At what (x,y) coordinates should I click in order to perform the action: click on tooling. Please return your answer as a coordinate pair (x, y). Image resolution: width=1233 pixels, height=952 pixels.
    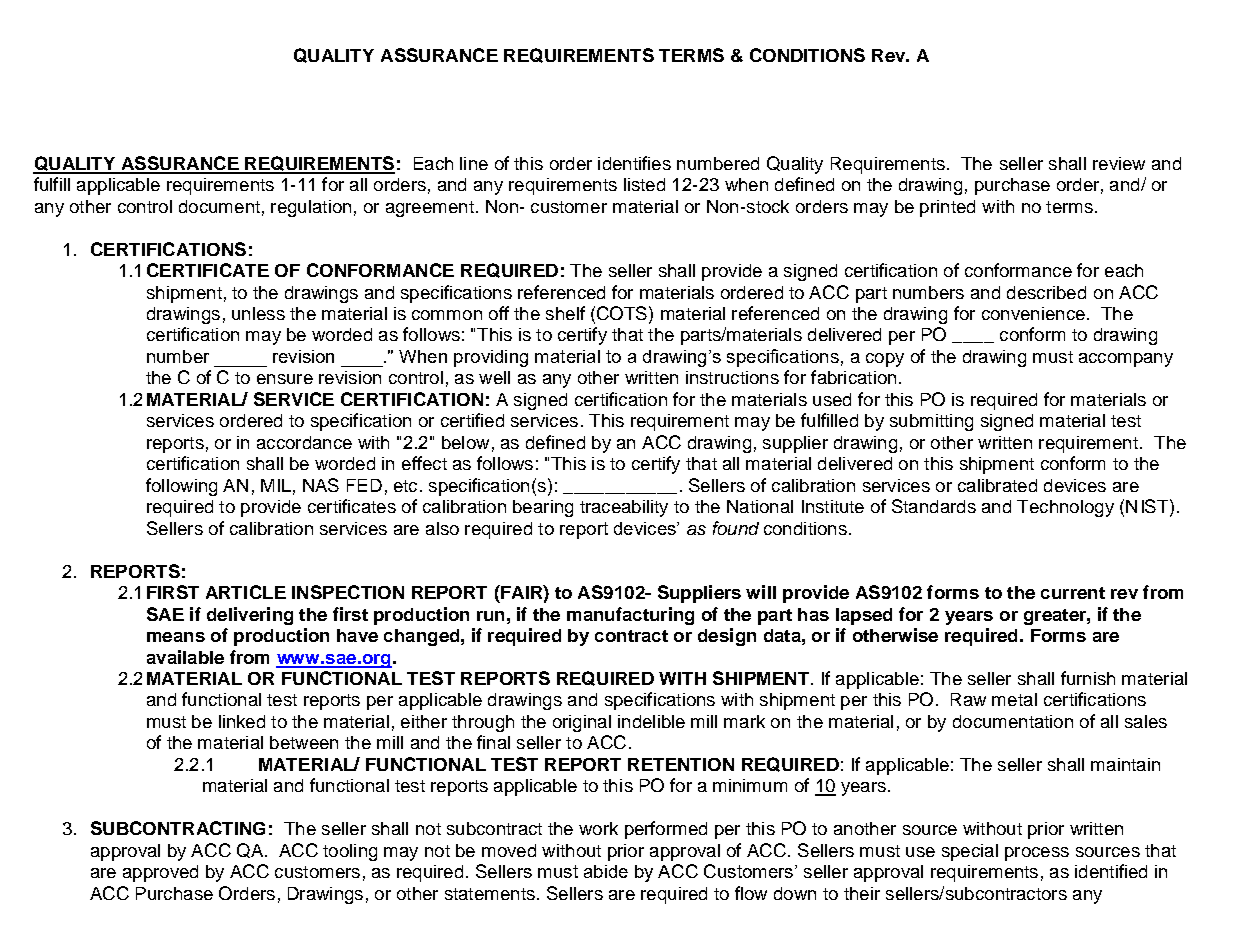
    Looking at the image, I should click on (350, 852).
